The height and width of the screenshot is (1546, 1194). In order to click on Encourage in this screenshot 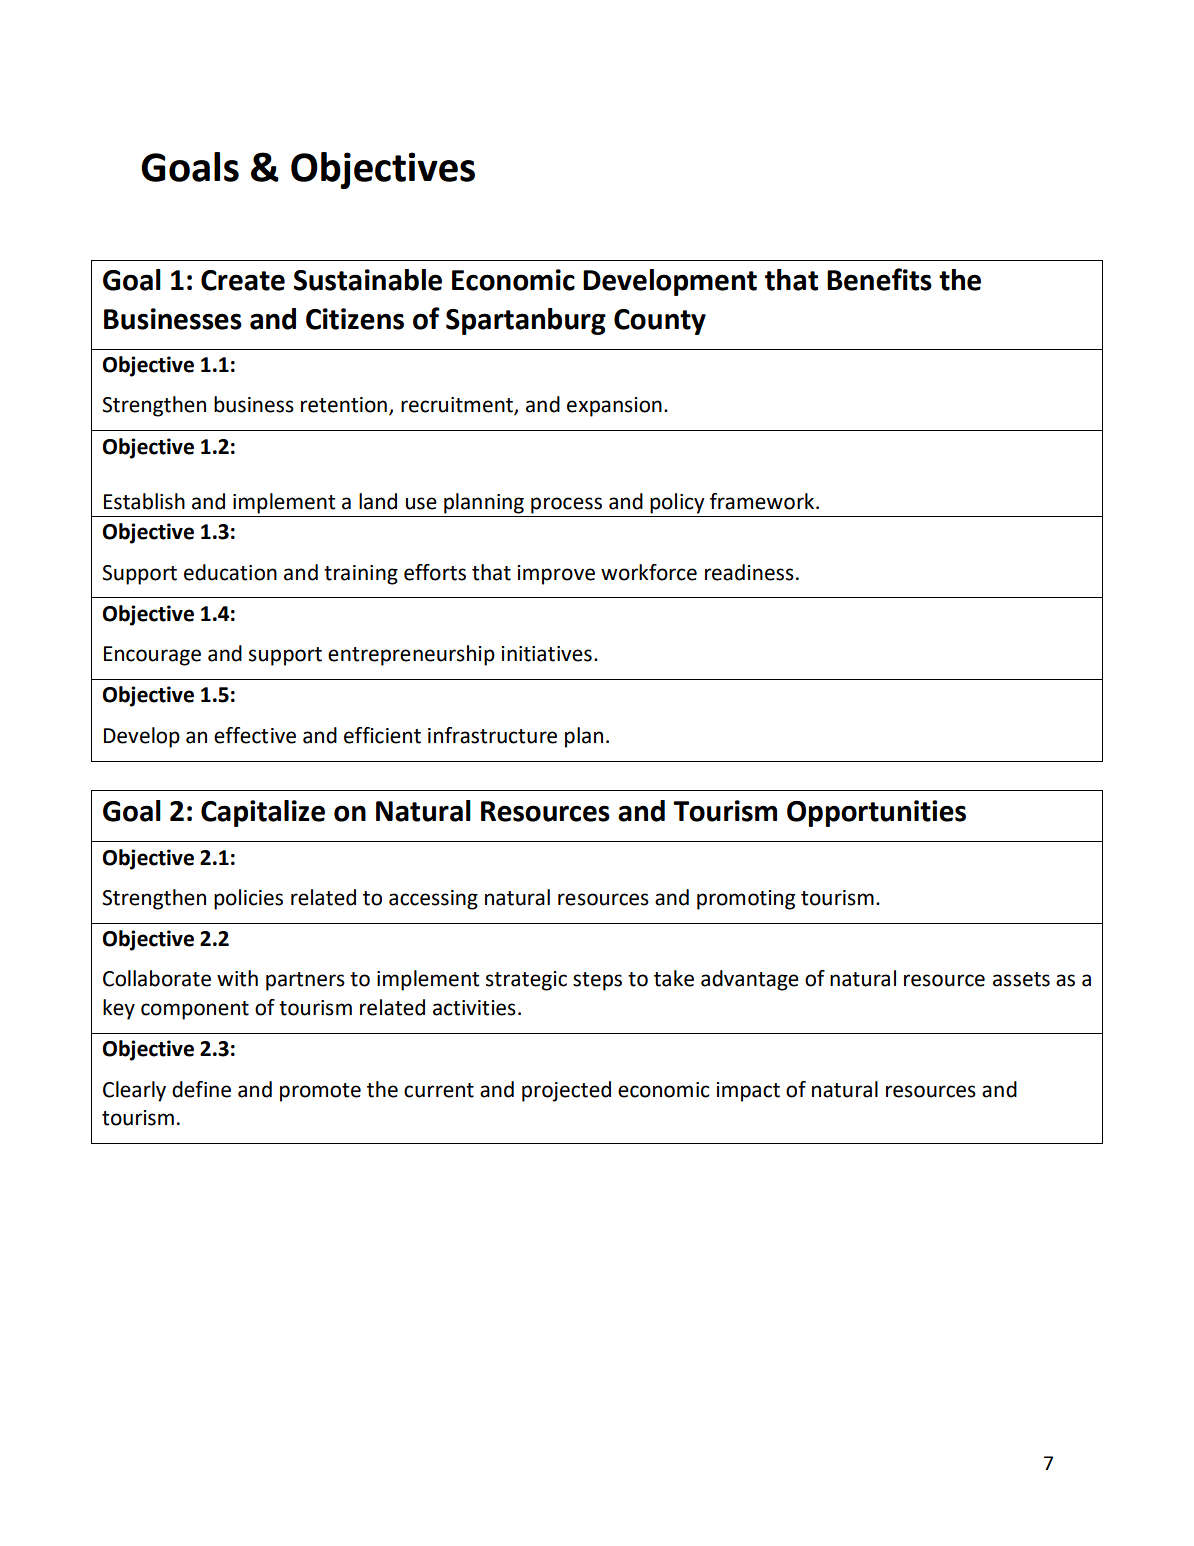, I will do `click(152, 656)`.
